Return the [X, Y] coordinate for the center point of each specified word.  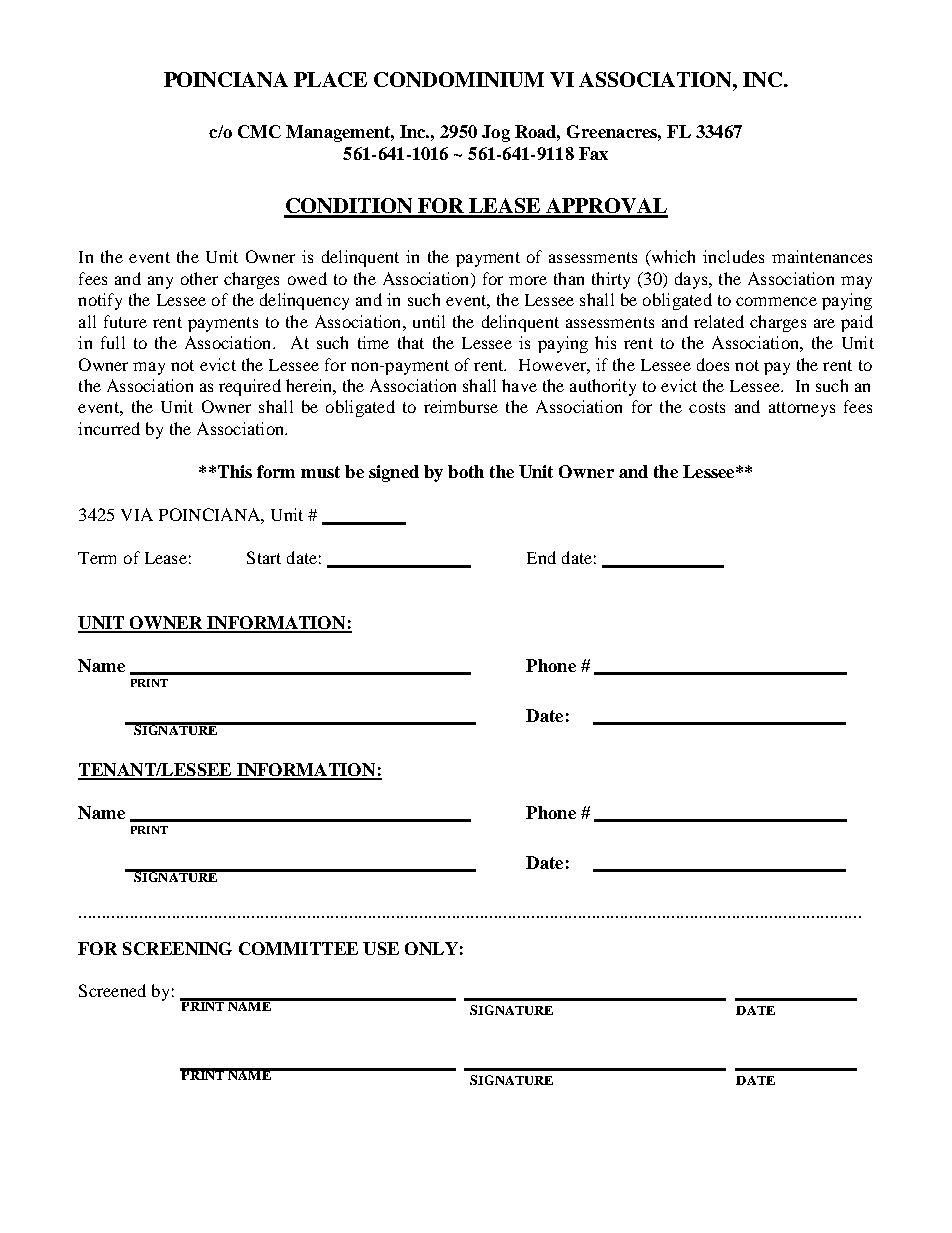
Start [264, 557]
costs [707, 407]
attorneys [802, 409]
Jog [496, 133]
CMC [259, 131]
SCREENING [177, 948]
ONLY [431, 948]
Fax [593, 153]
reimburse [461, 406]
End [541, 557]
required [250, 387]
